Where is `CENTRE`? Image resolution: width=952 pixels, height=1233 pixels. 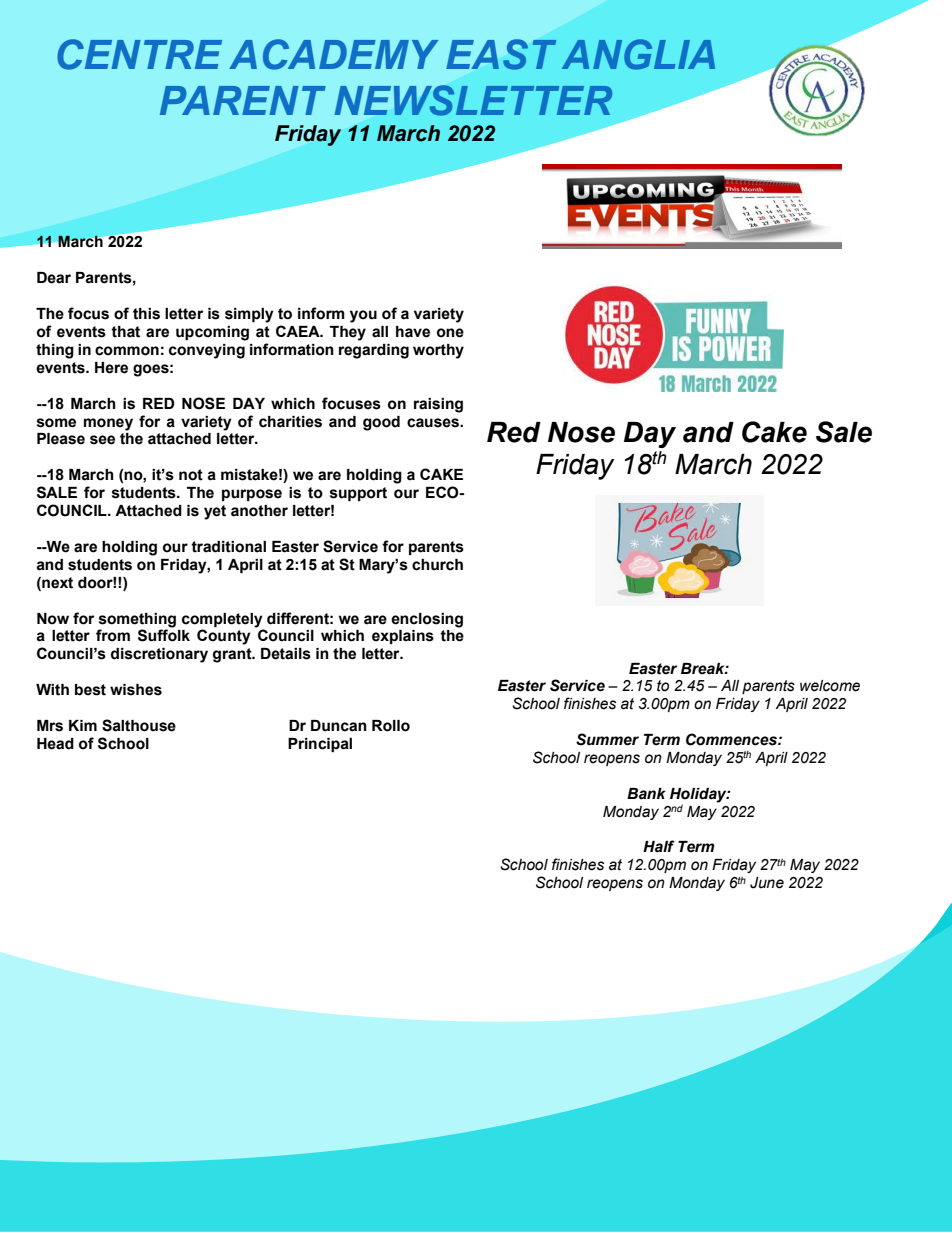 CENTRE is located at coordinates (139, 54).
